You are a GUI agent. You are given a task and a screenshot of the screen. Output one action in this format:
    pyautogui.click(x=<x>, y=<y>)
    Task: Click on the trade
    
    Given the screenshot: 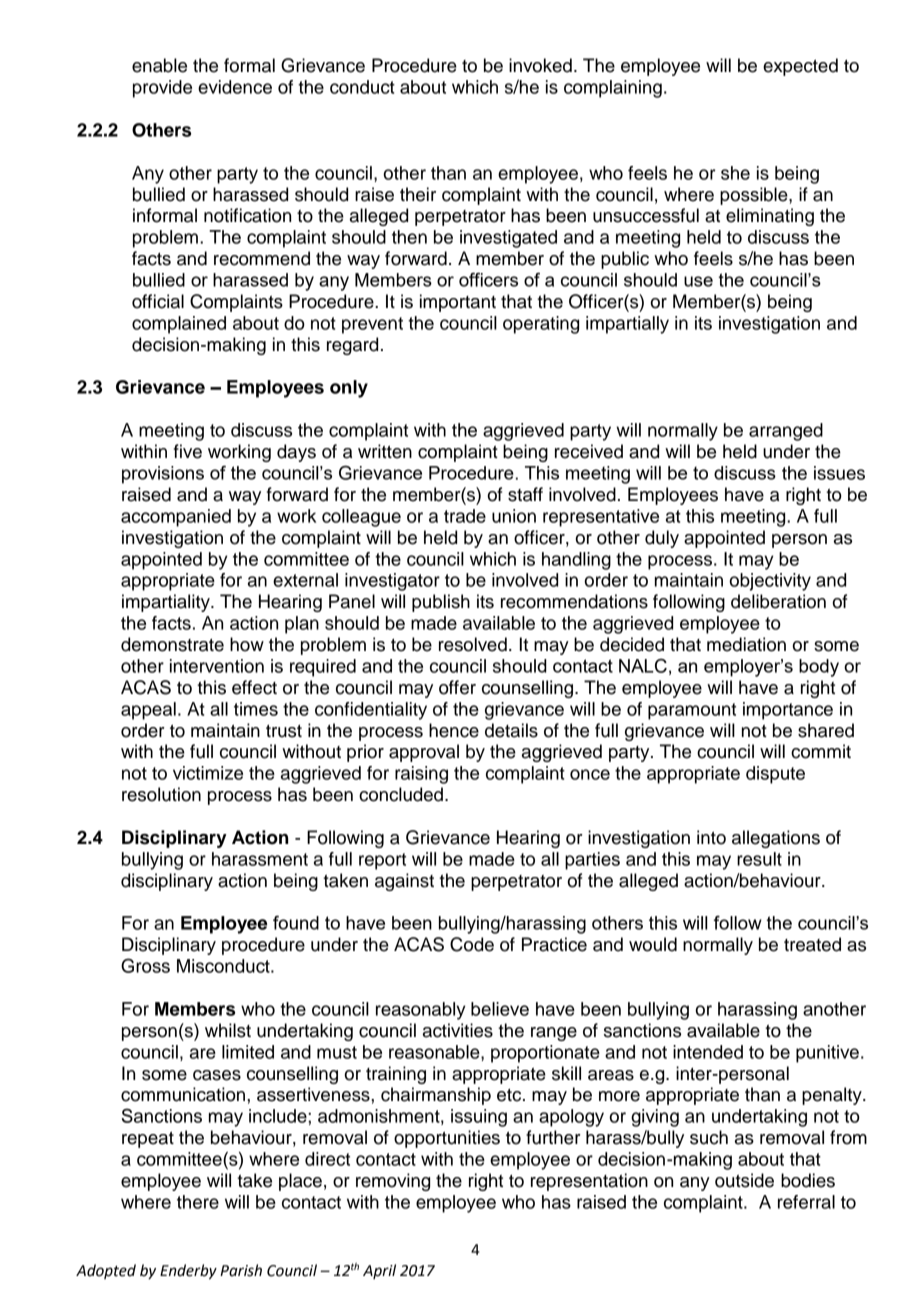 What is the action you would take?
    pyautogui.click(x=465, y=516)
